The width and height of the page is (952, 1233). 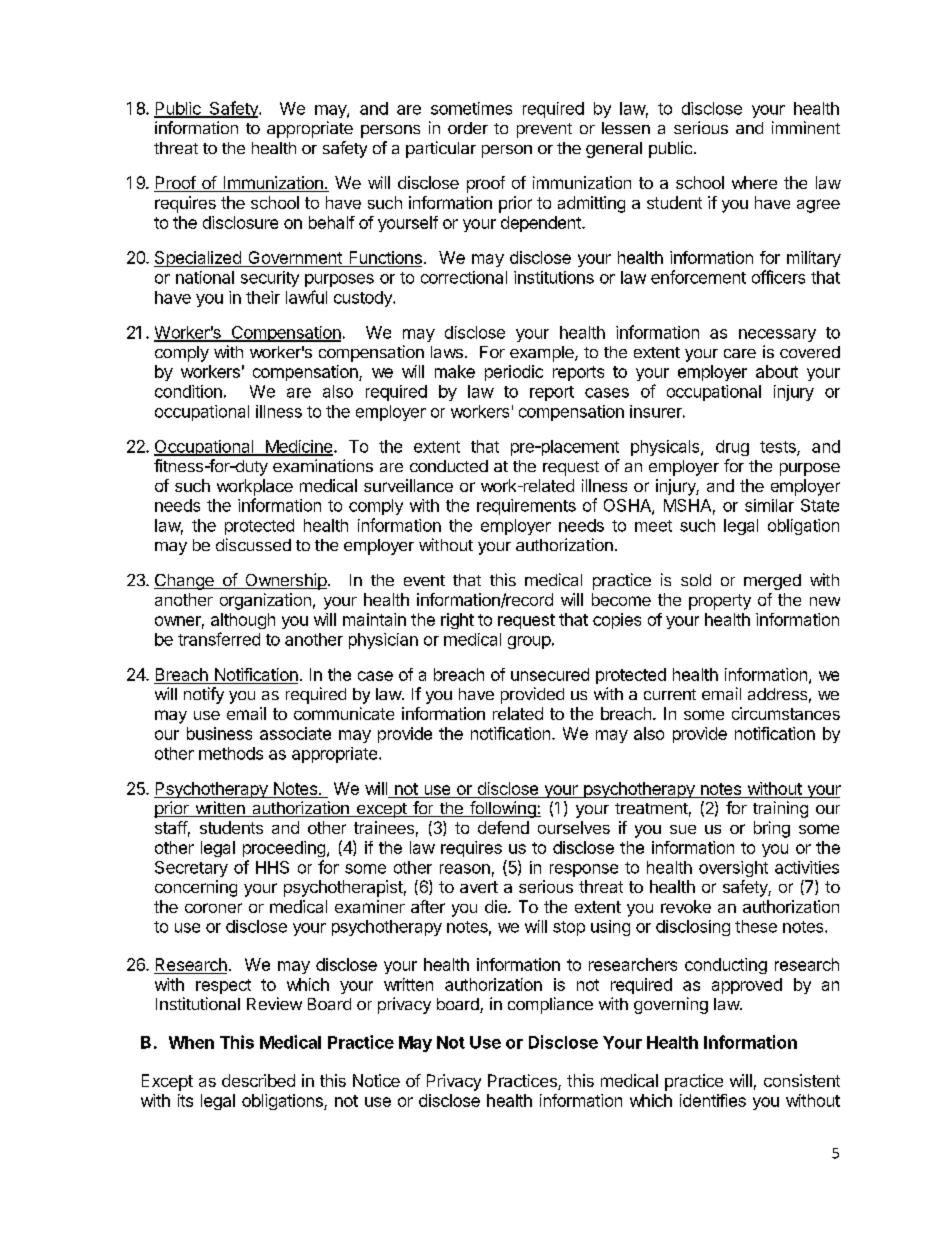 I want to click on condition, so click(x=188, y=391).
